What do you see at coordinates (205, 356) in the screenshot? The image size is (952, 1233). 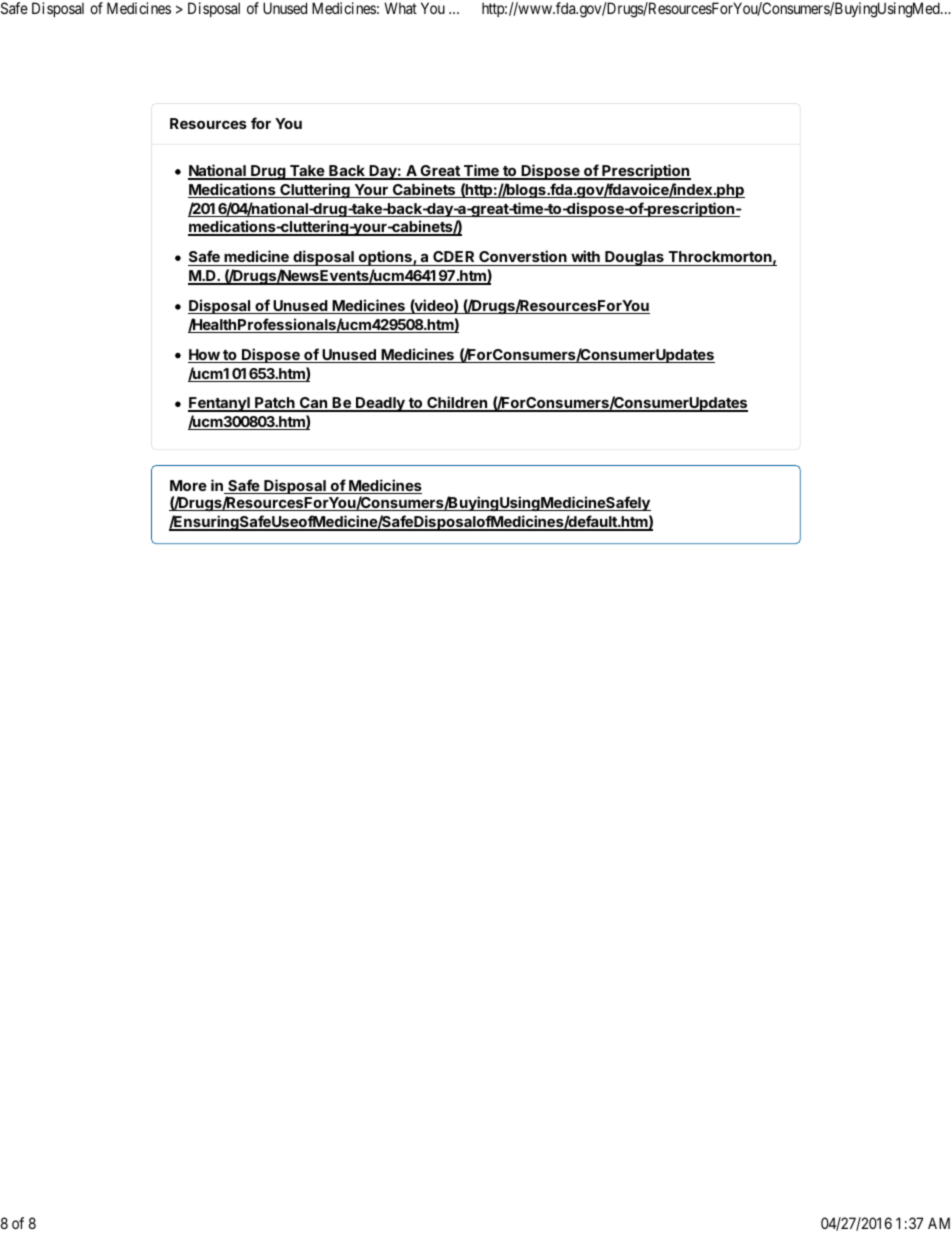 I see `How` at bounding box center [205, 356].
